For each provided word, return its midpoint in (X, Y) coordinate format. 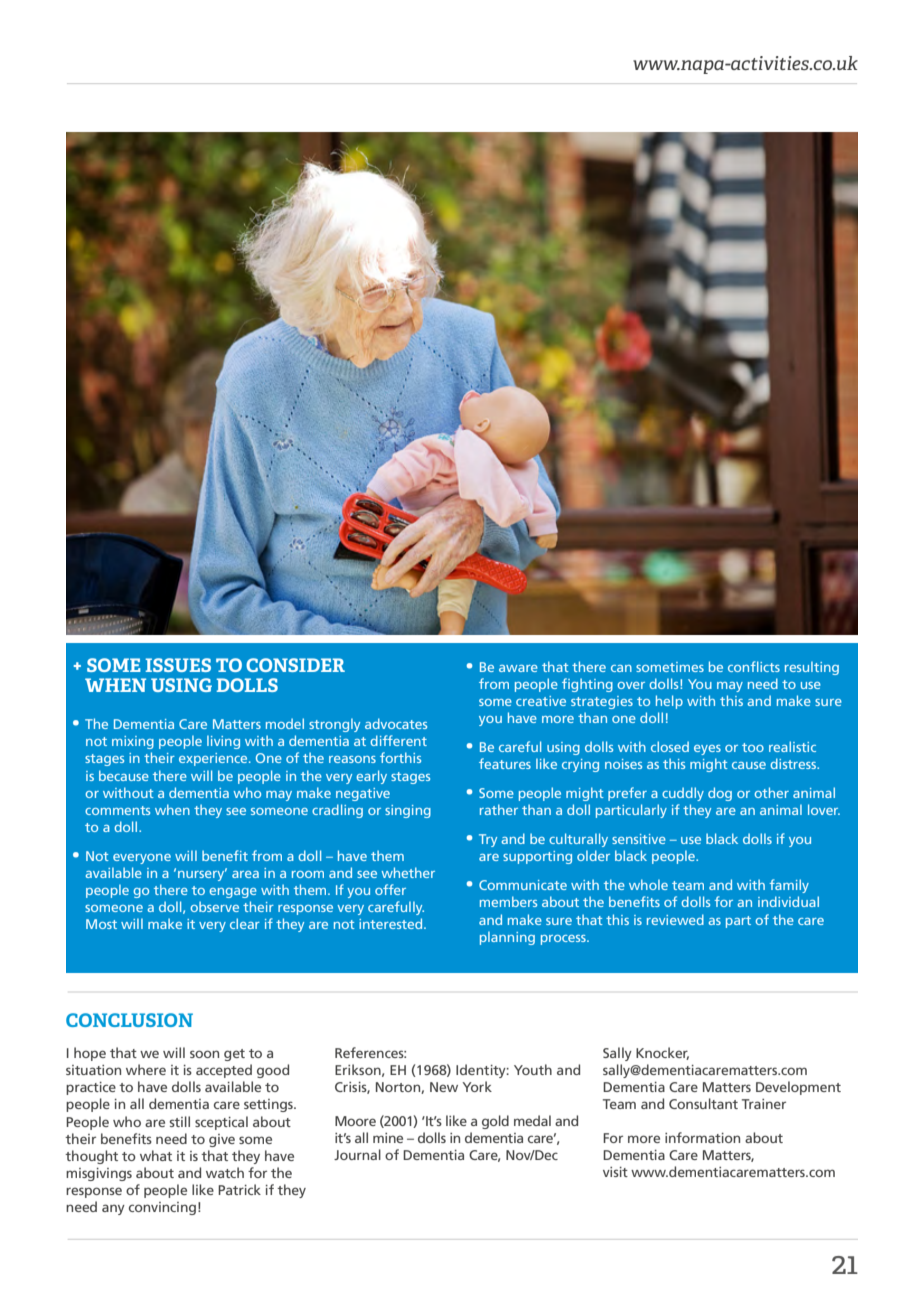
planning (507, 938)
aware (518, 668)
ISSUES (178, 665)
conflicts (754, 666)
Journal (357, 1154)
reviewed (675, 919)
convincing (162, 1208)
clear (245, 923)
